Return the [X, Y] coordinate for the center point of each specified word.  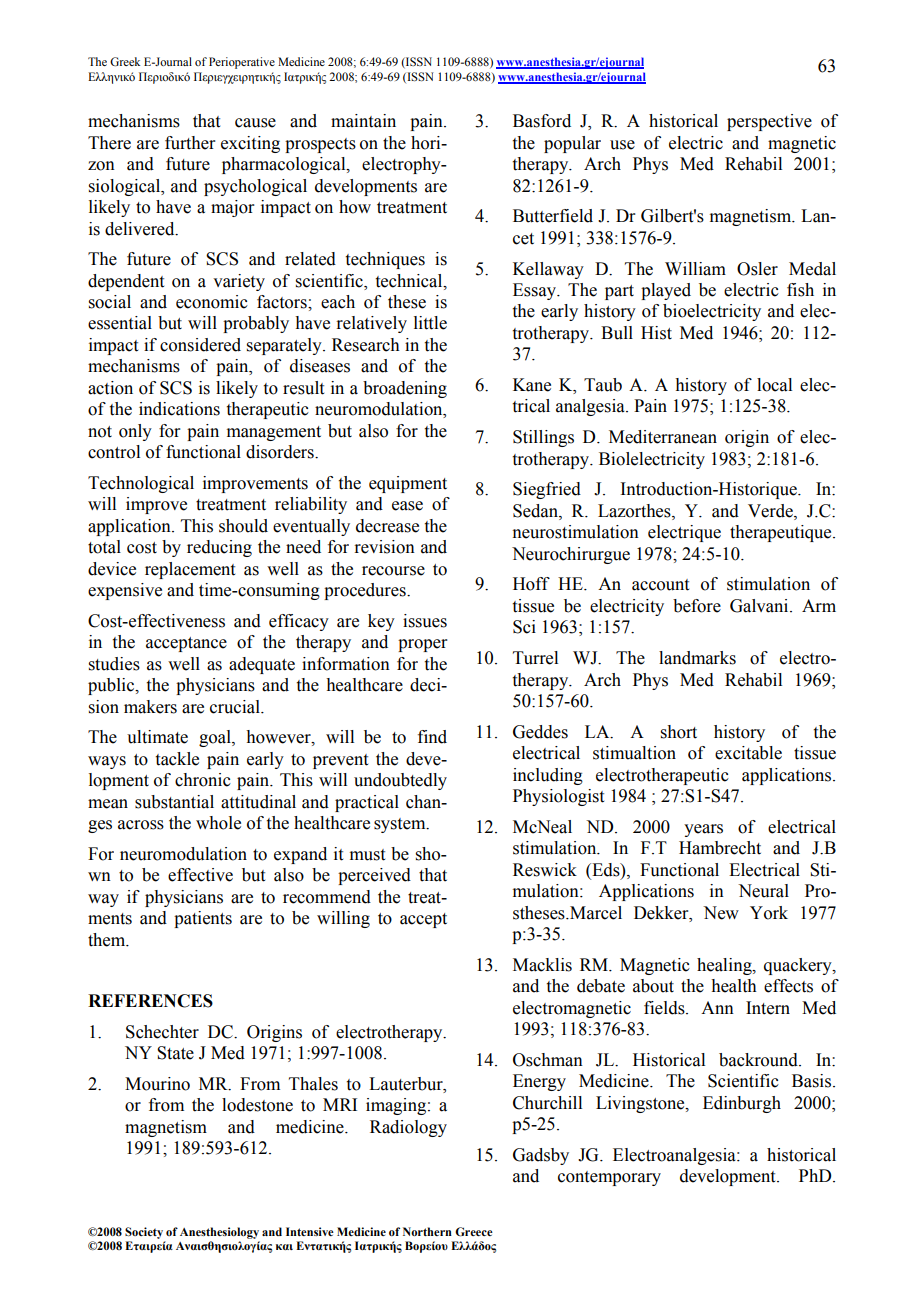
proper [423, 645]
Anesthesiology [219, 1233]
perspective [769, 122]
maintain [363, 121]
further [190, 143]
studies [114, 664]
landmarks [697, 658]
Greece [474, 1232]
